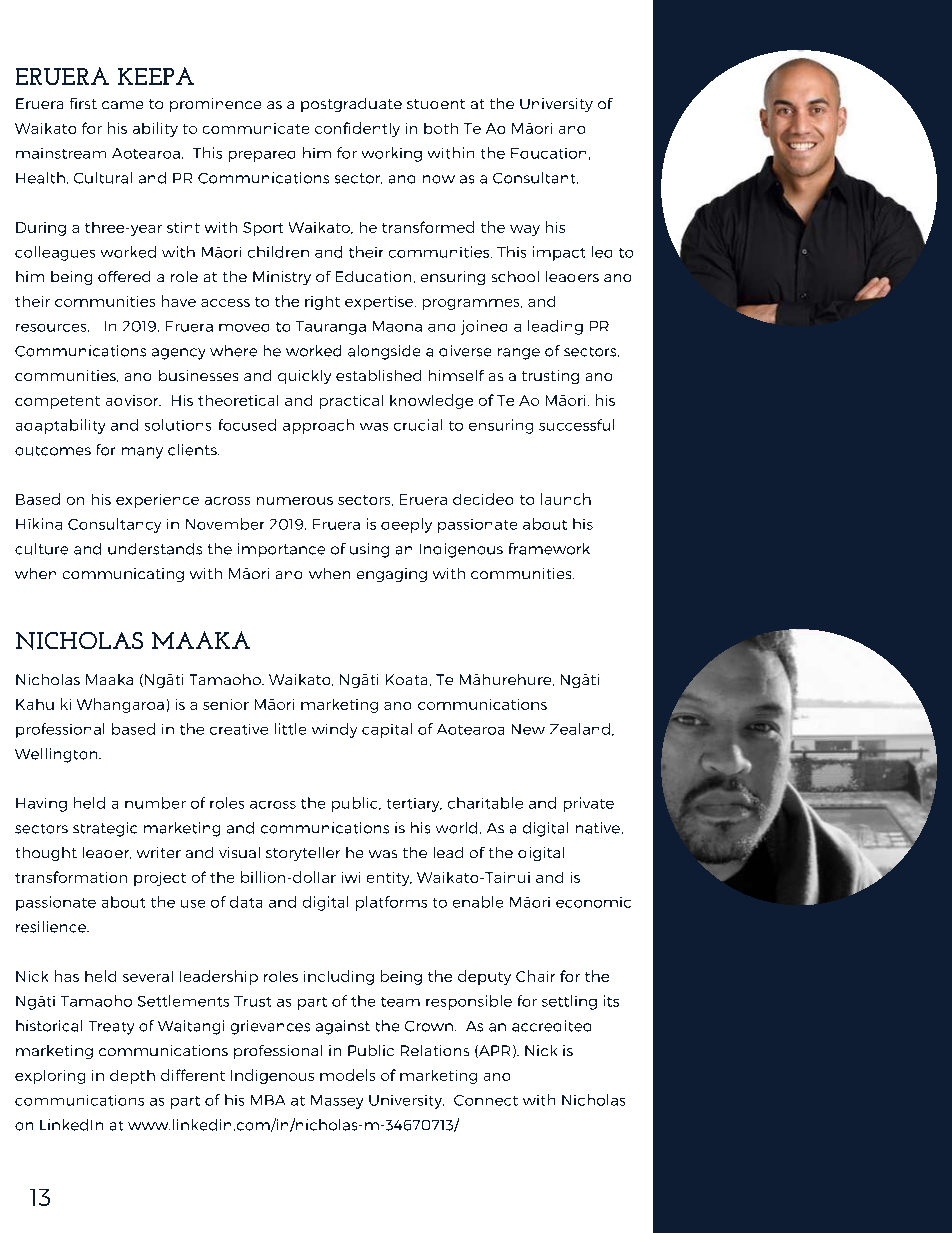 The height and width of the page is (1233, 952). What do you see at coordinates (535, 178) in the page?
I see `Consultant` at bounding box center [535, 178].
